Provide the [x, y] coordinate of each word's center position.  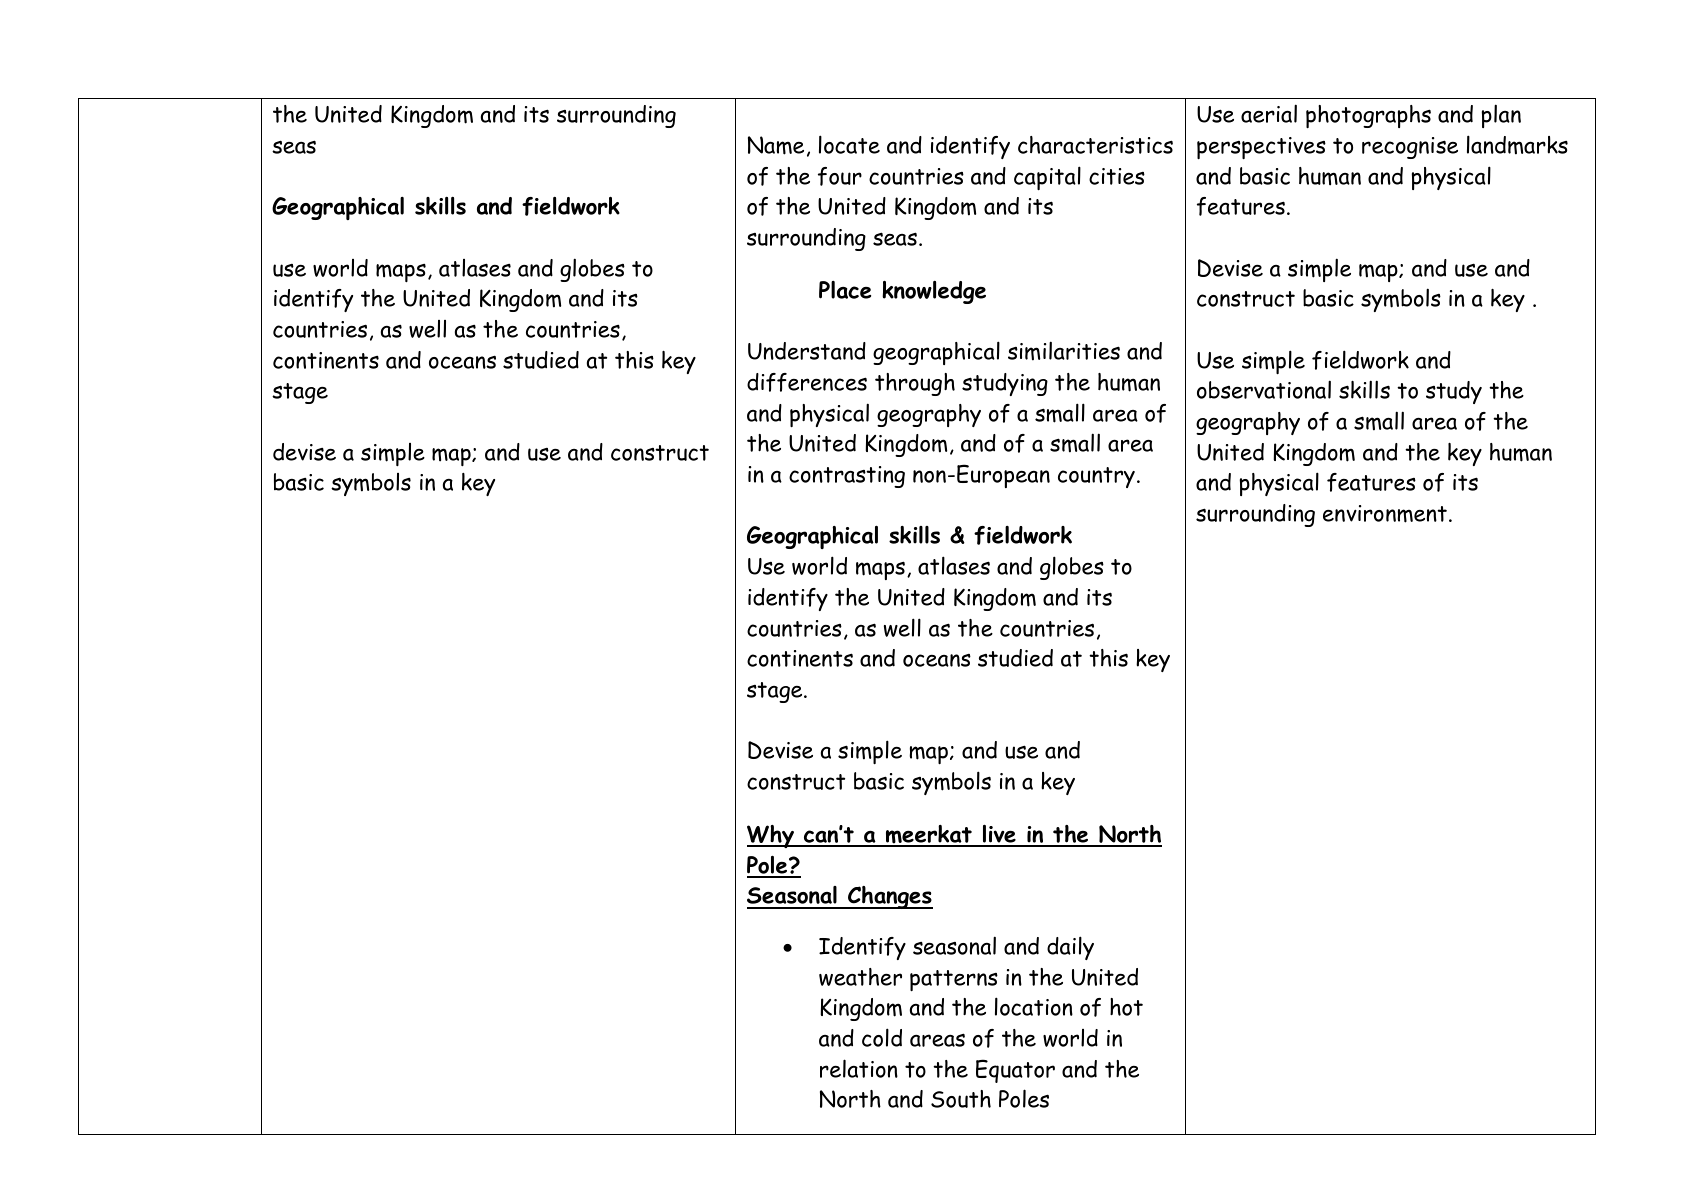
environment [1385, 514]
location [1034, 1006]
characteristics [1095, 145]
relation [859, 1068]
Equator [1015, 1071]
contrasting [847, 477]
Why [772, 836]
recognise [1410, 148]
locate [849, 144]
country [1096, 477]
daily [1070, 948]
